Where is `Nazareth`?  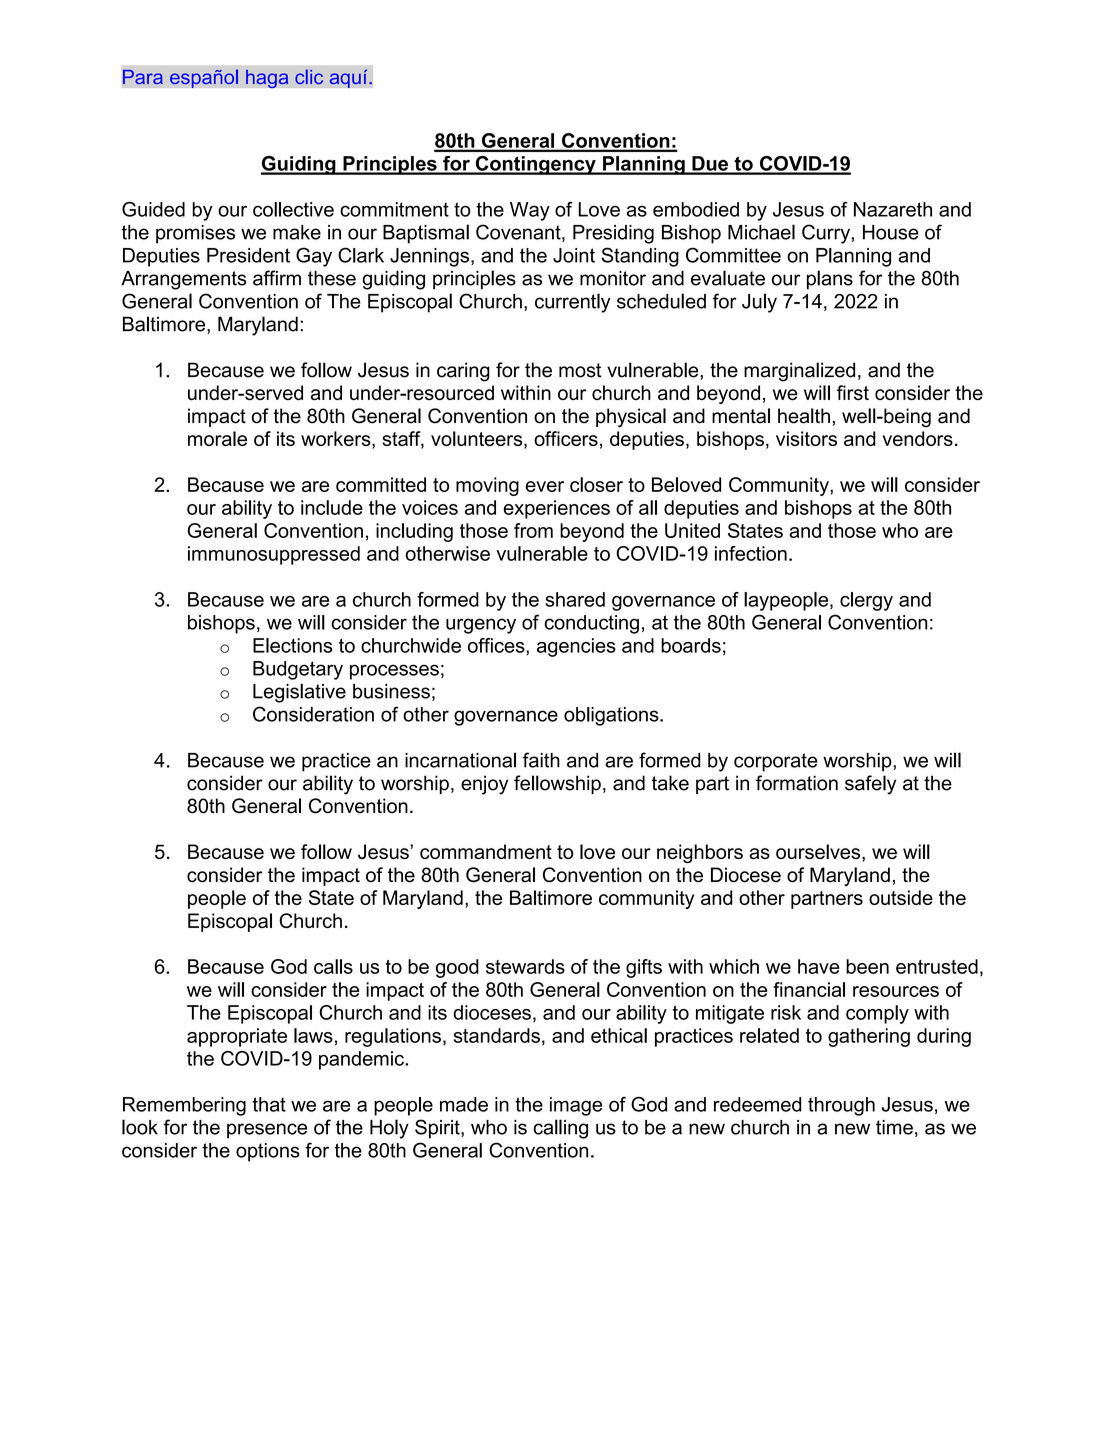
Nazareth is located at coordinates (893, 209).
